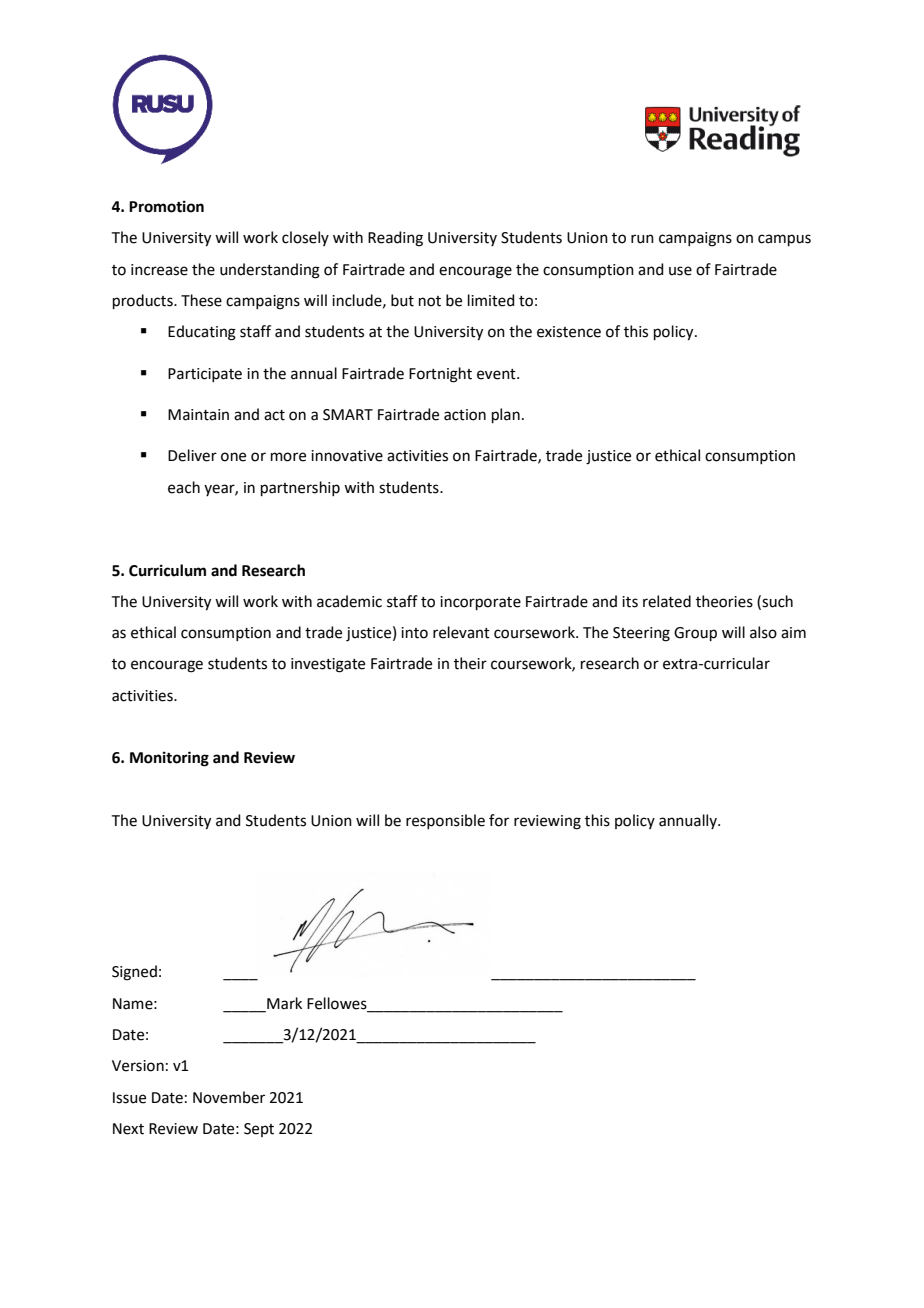 The height and width of the document is (1308, 924). I want to click on November, so click(229, 1097).
